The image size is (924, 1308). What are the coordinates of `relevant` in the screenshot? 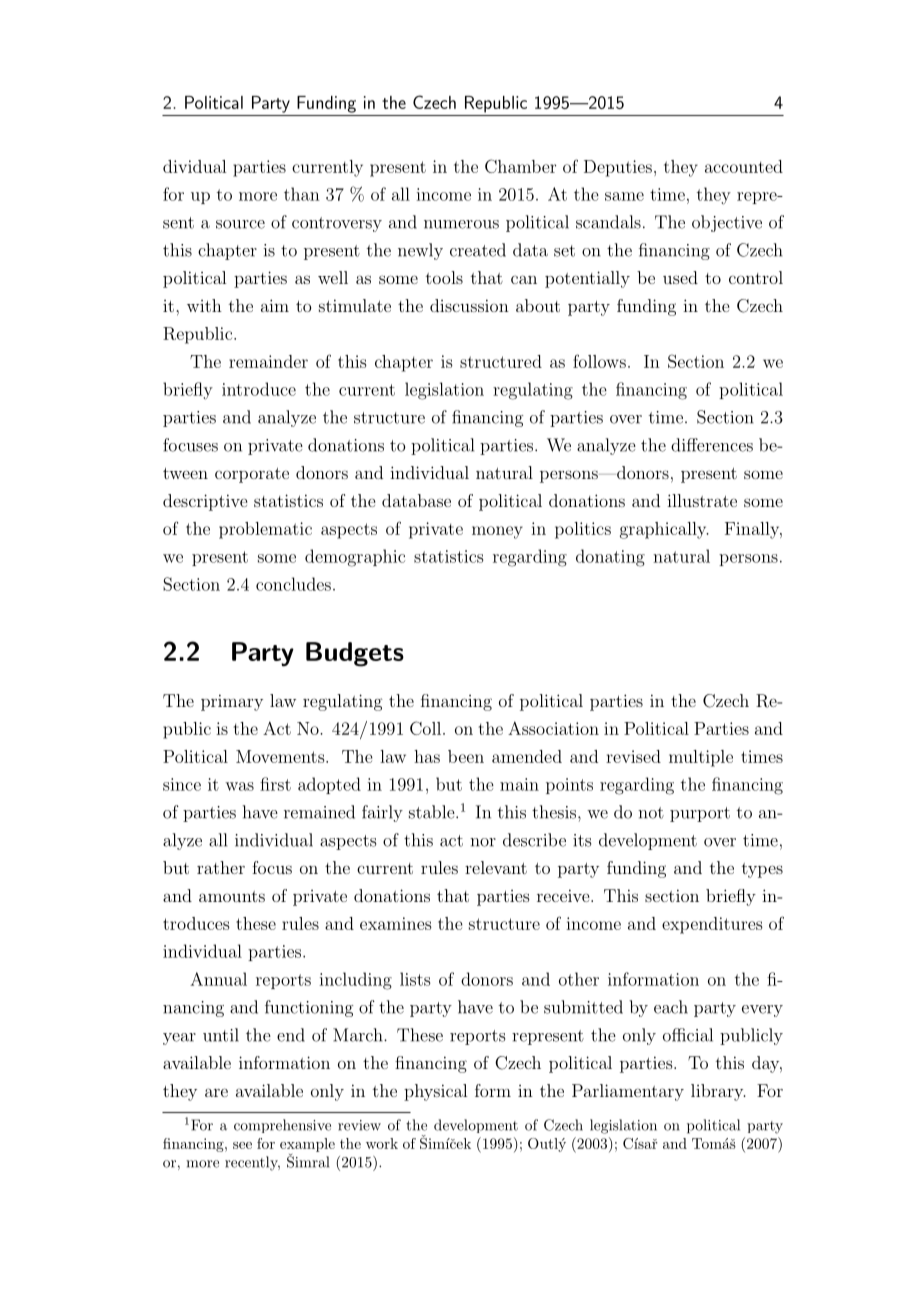 It's located at (496, 867).
